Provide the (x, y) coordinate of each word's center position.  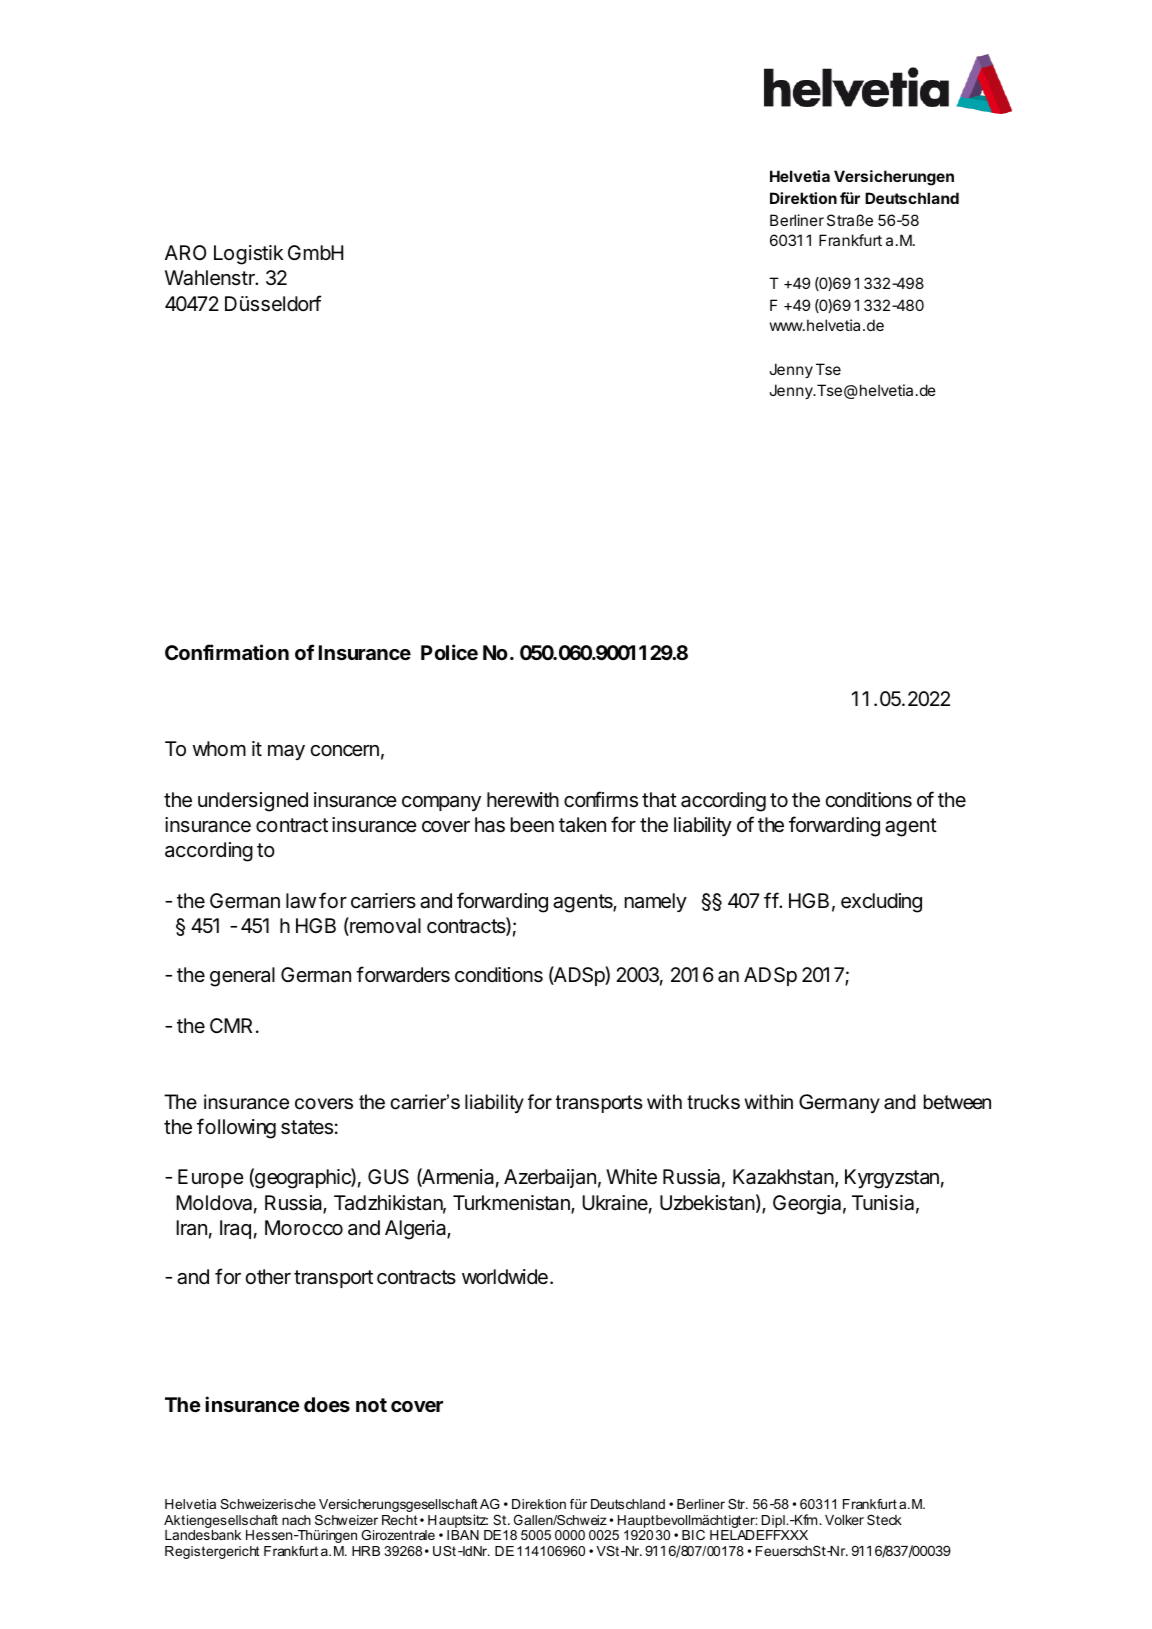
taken (582, 825)
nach (296, 1520)
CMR (231, 1025)
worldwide (505, 1276)
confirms (601, 799)
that (659, 800)
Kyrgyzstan (892, 1179)
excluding (881, 903)
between (957, 1102)
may (286, 752)
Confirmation (227, 652)
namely (656, 902)
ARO (185, 252)
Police (449, 652)
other (268, 1276)
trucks (713, 1102)
